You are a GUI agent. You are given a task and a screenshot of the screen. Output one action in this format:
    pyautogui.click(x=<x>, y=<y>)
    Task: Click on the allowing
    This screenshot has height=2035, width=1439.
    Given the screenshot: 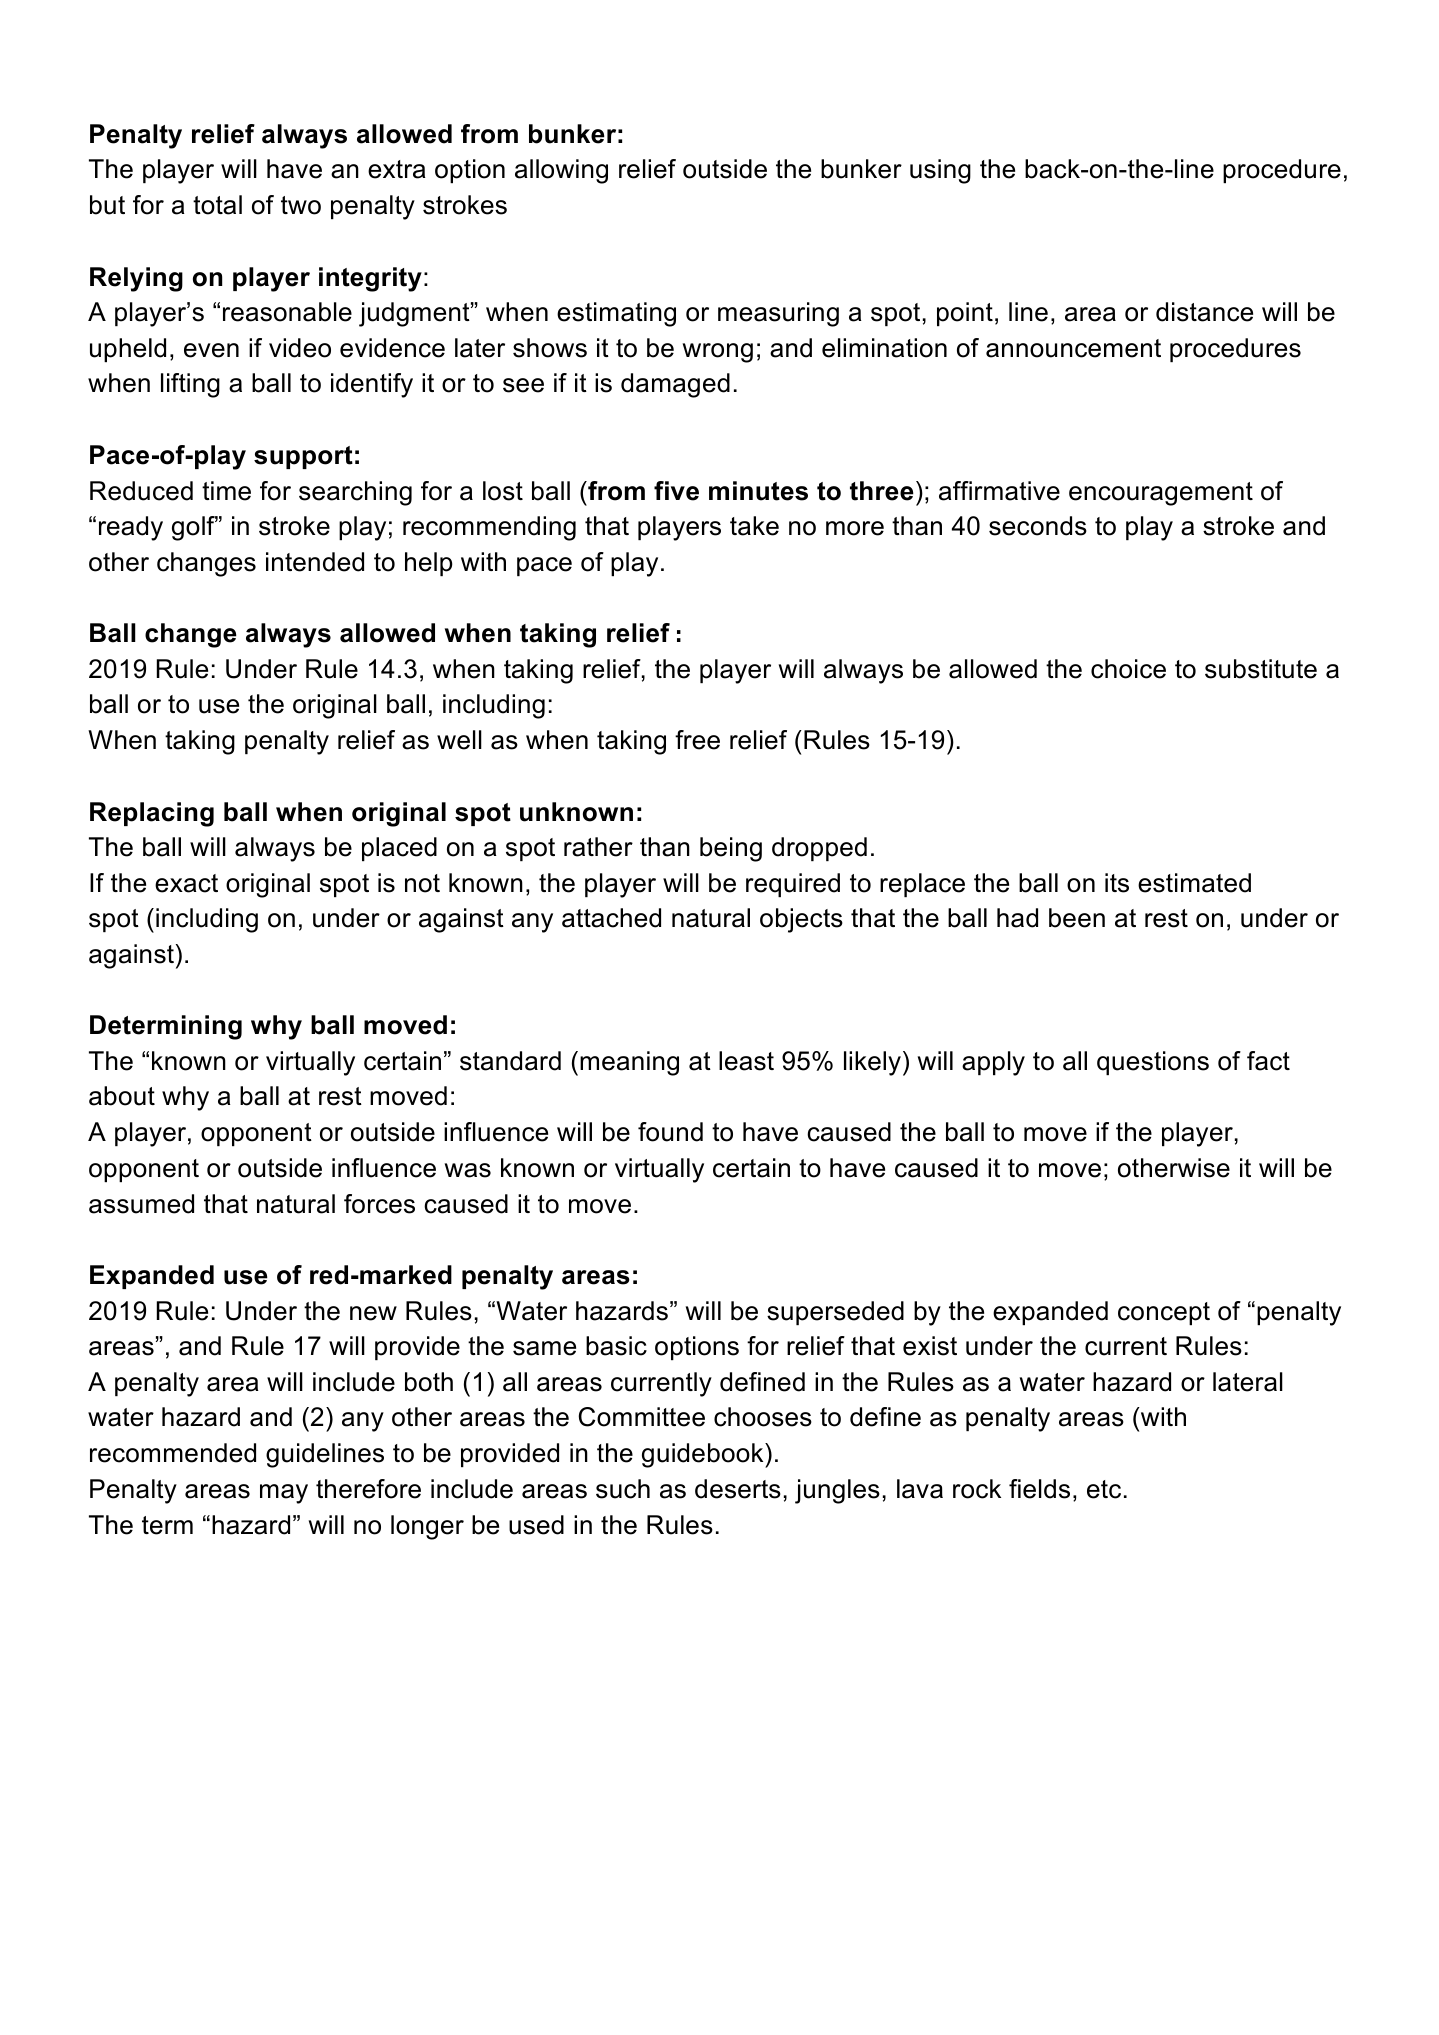 What is the action you would take?
    pyautogui.click(x=561, y=171)
